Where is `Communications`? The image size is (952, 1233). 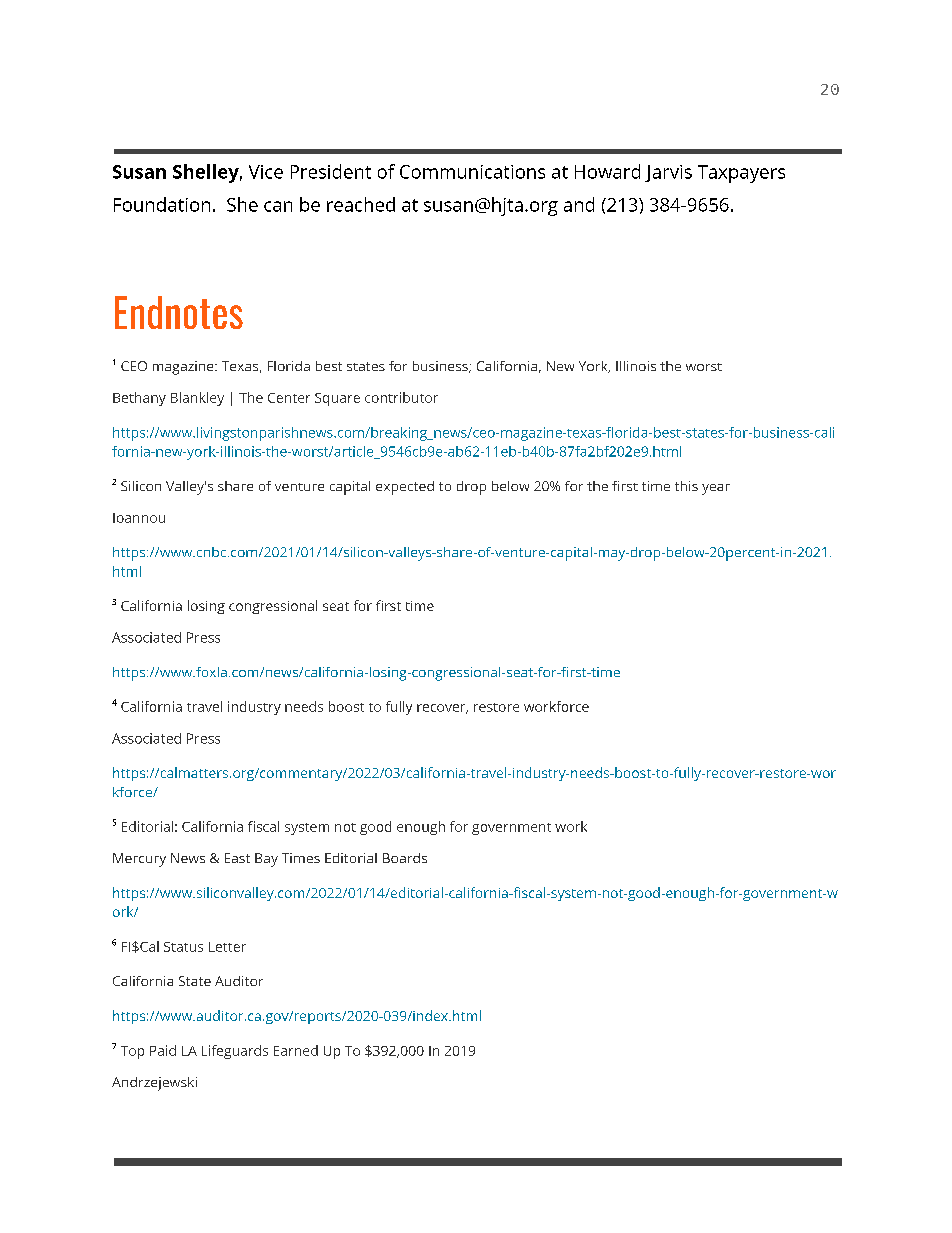 Communications is located at coordinates (472, 172).
